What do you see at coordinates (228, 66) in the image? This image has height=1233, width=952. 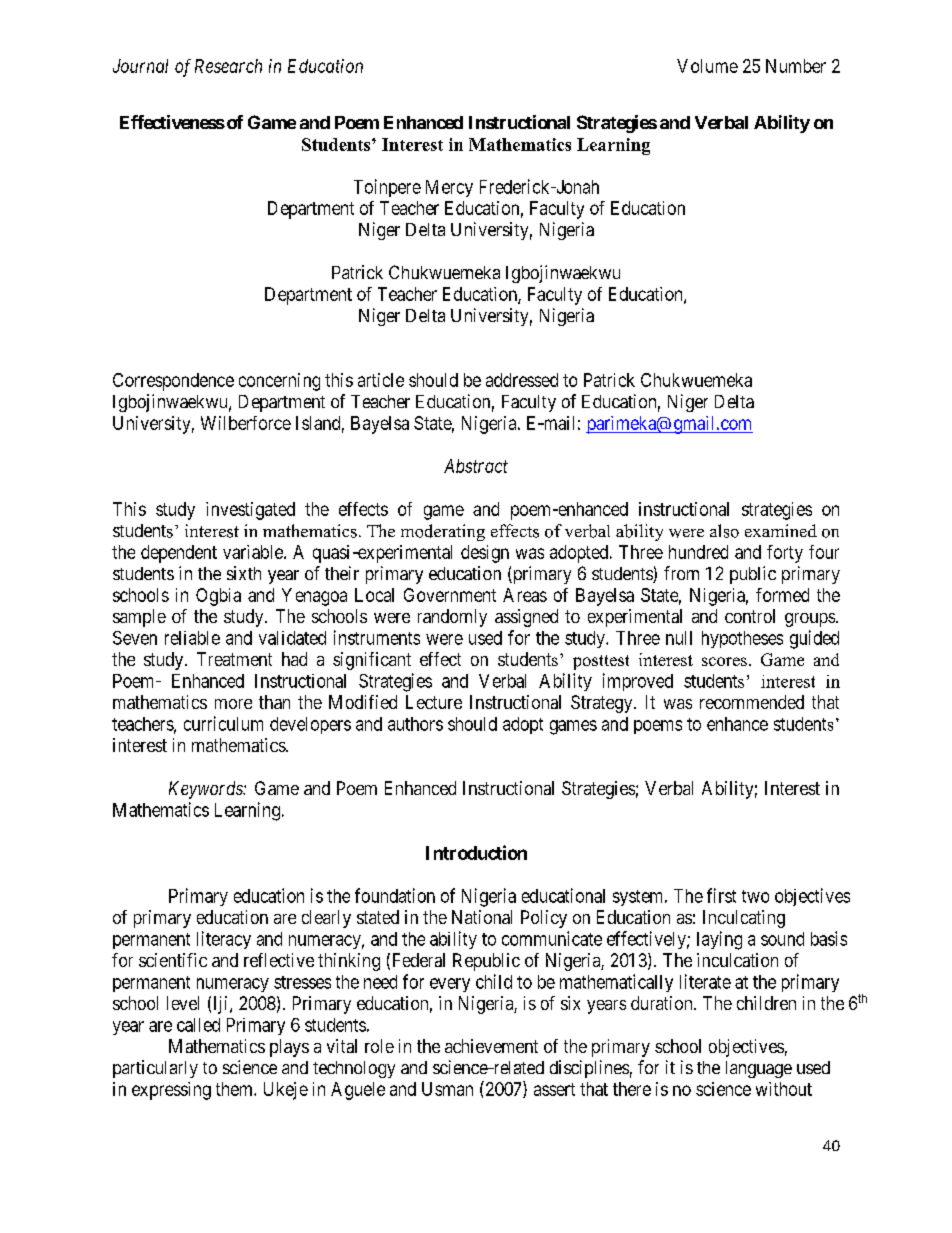 I see `Research` at bounding box center [228, 66].
